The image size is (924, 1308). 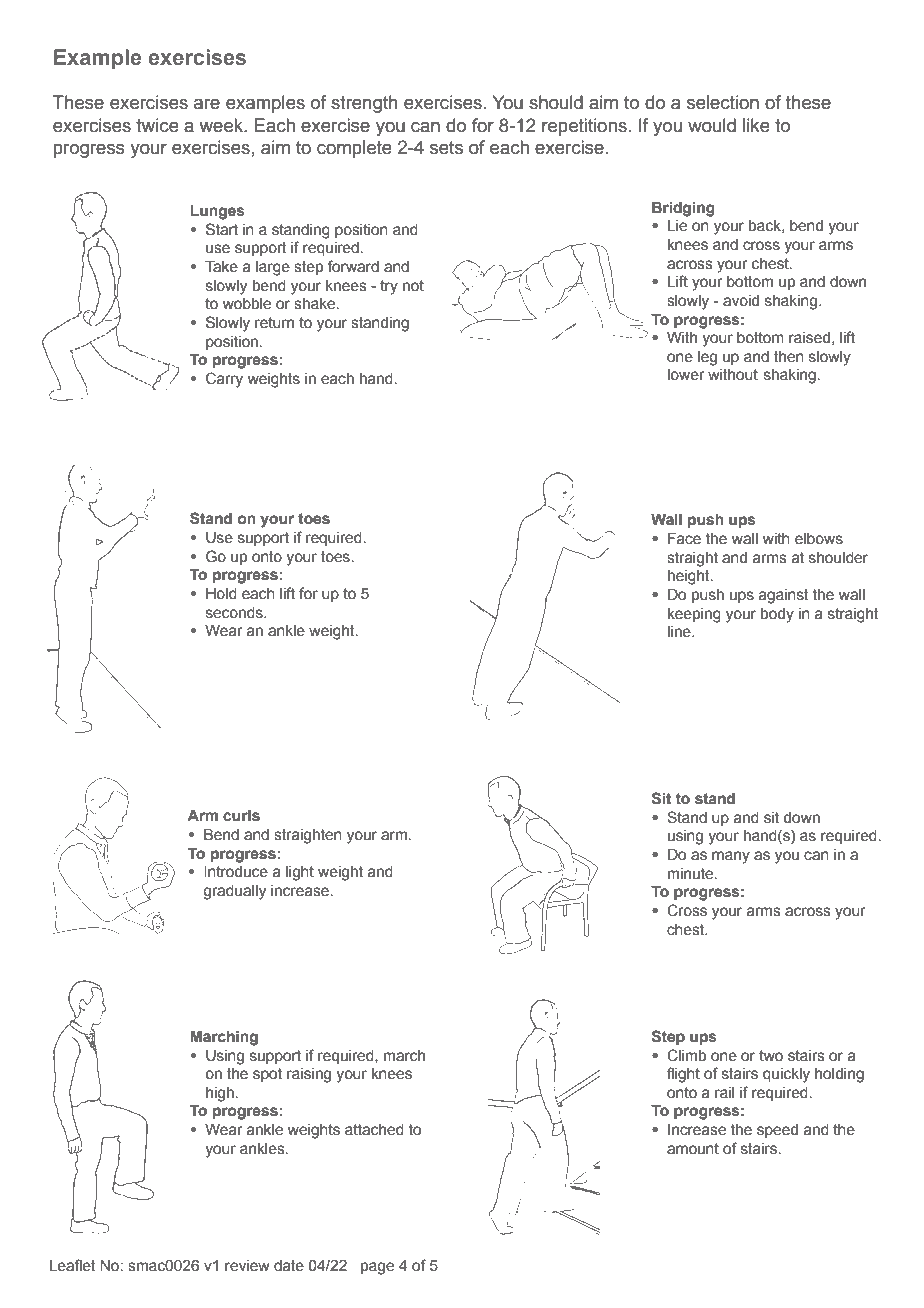 I want to click on would, so click(x=712, y=125).
